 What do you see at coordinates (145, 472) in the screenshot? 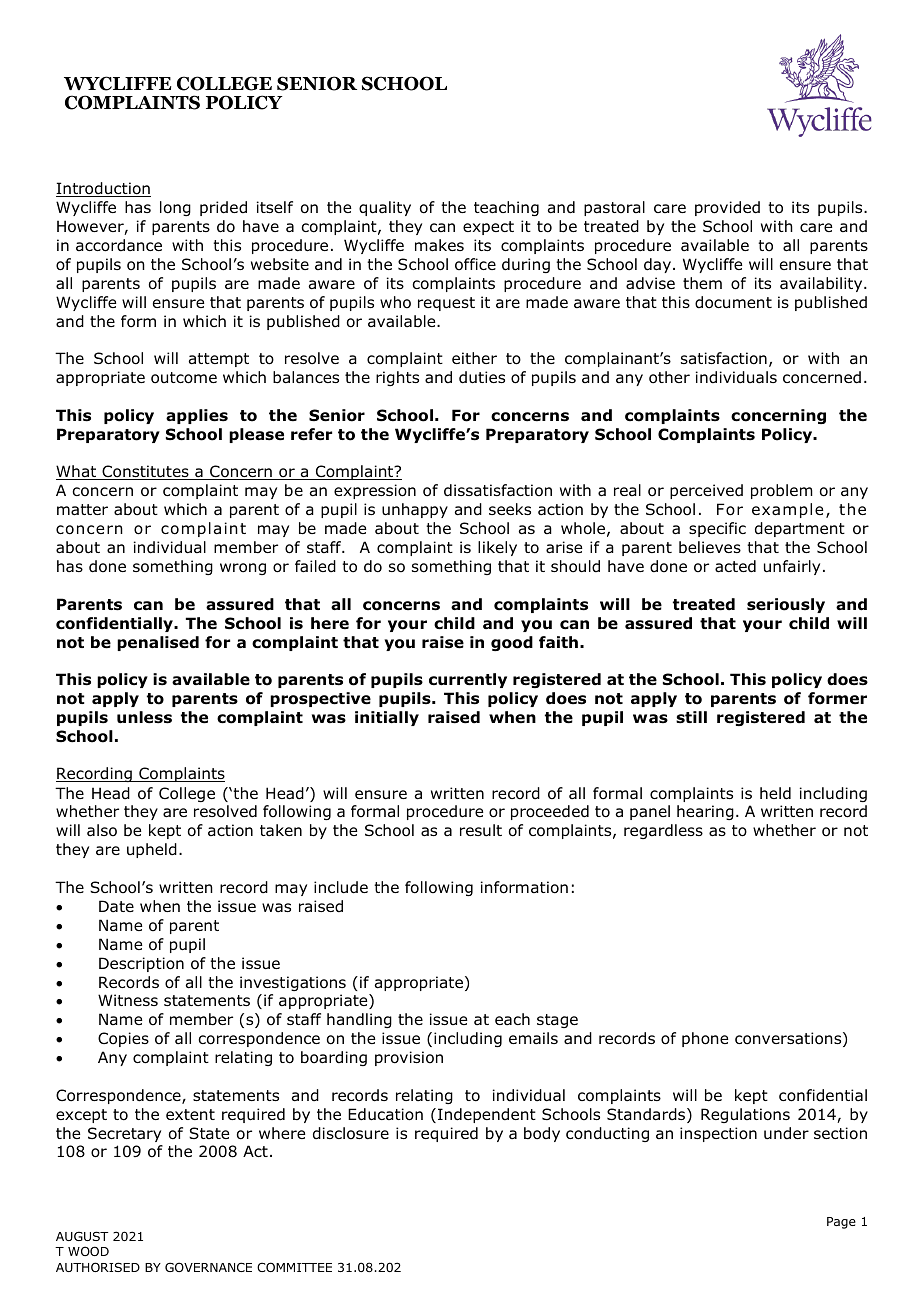
I see `Constitutes` at bounding box center [145, 472].
